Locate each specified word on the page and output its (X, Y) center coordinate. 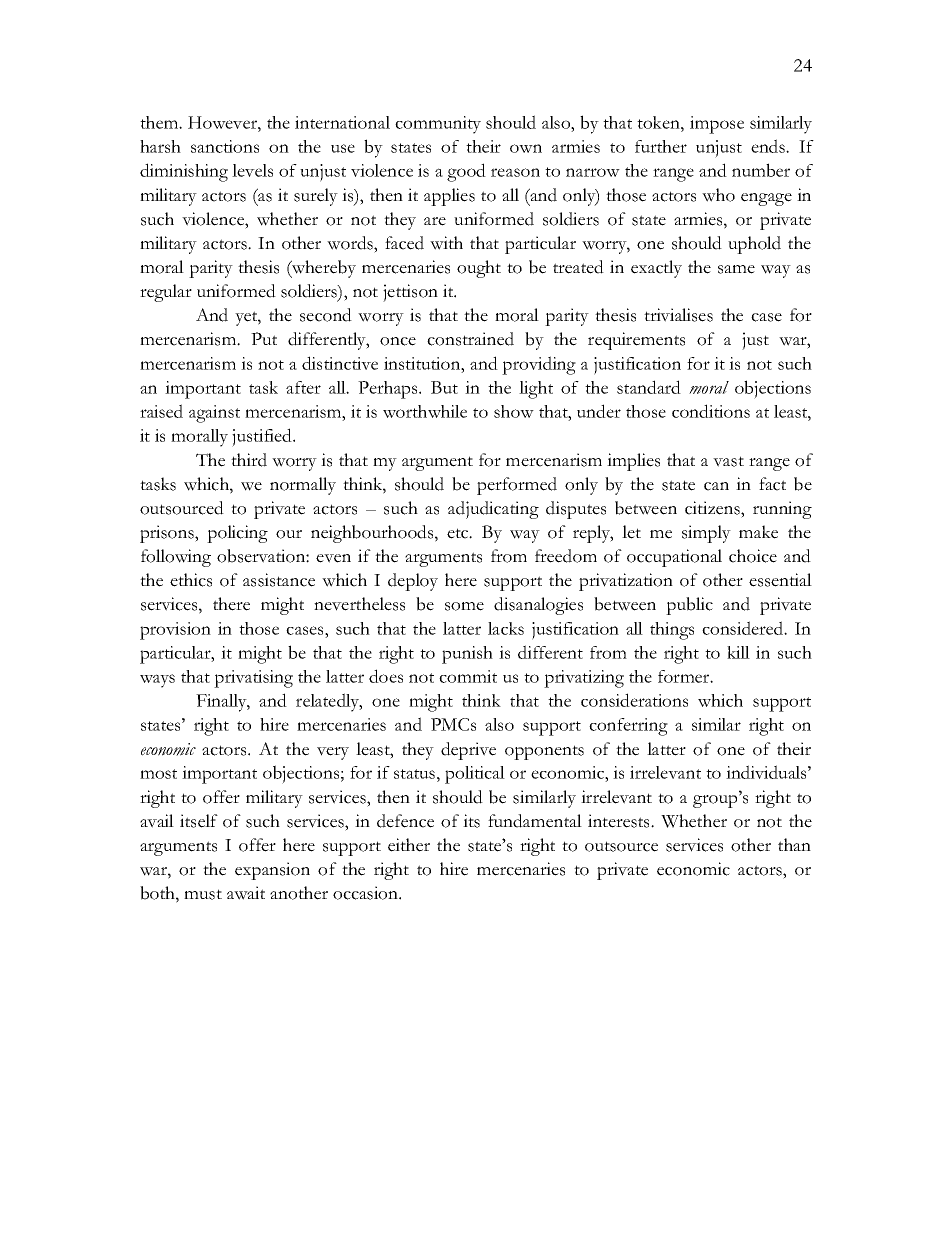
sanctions (225, 146)
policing (237, 534)
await (246, 893)
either (409, 845)
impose (717, 125)
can (716, 486)
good (466, 172)
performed (517, 486)
